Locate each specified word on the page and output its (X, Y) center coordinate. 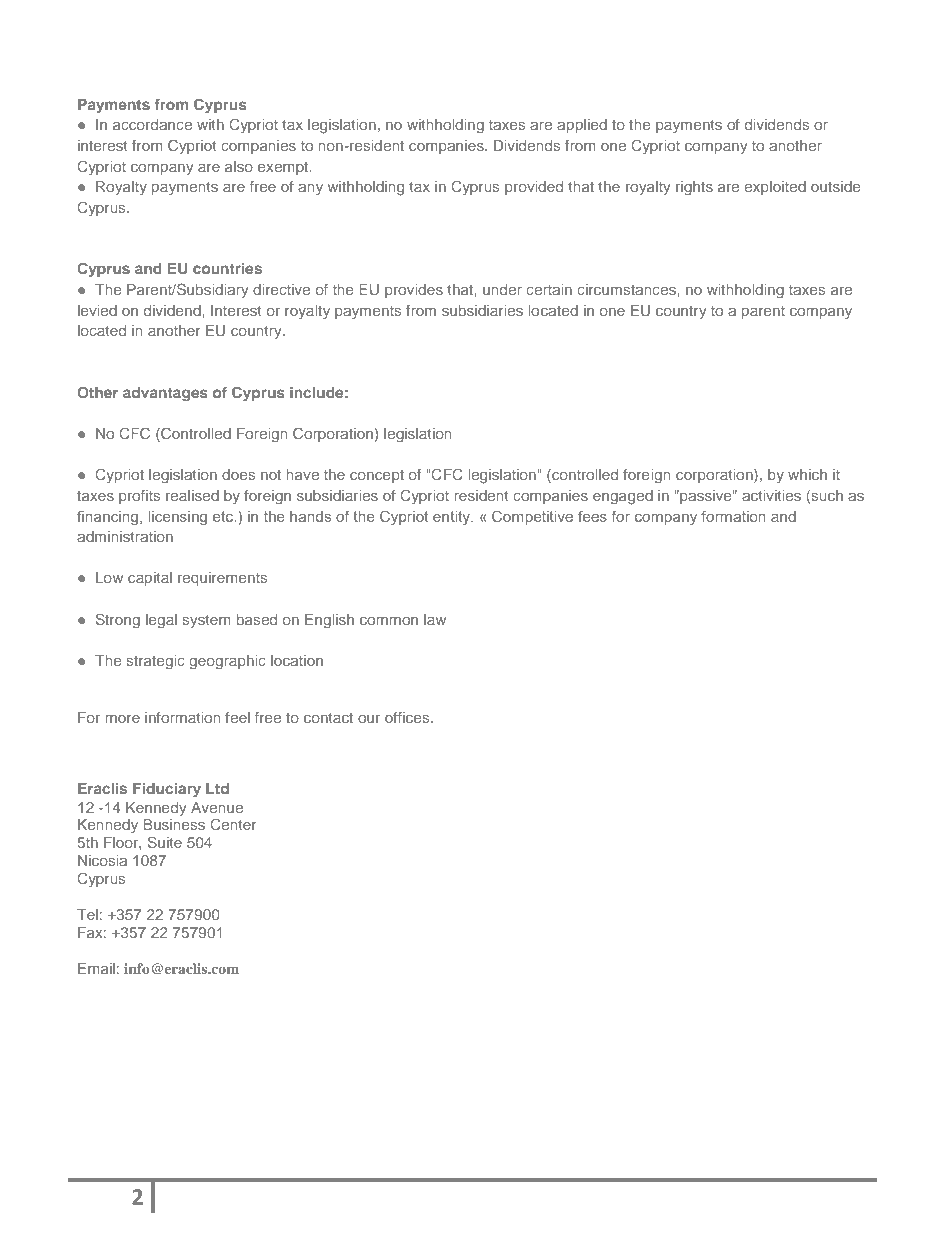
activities (771, 495)
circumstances (627, 289)
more (122, 719)
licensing (177, 518)
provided (534, 188)
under (502, 289)
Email (96, 968)
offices (408, 717)
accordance (152, 124)
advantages (165, 394)
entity (453, 518)
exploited (775, 188)
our (369, 719)
